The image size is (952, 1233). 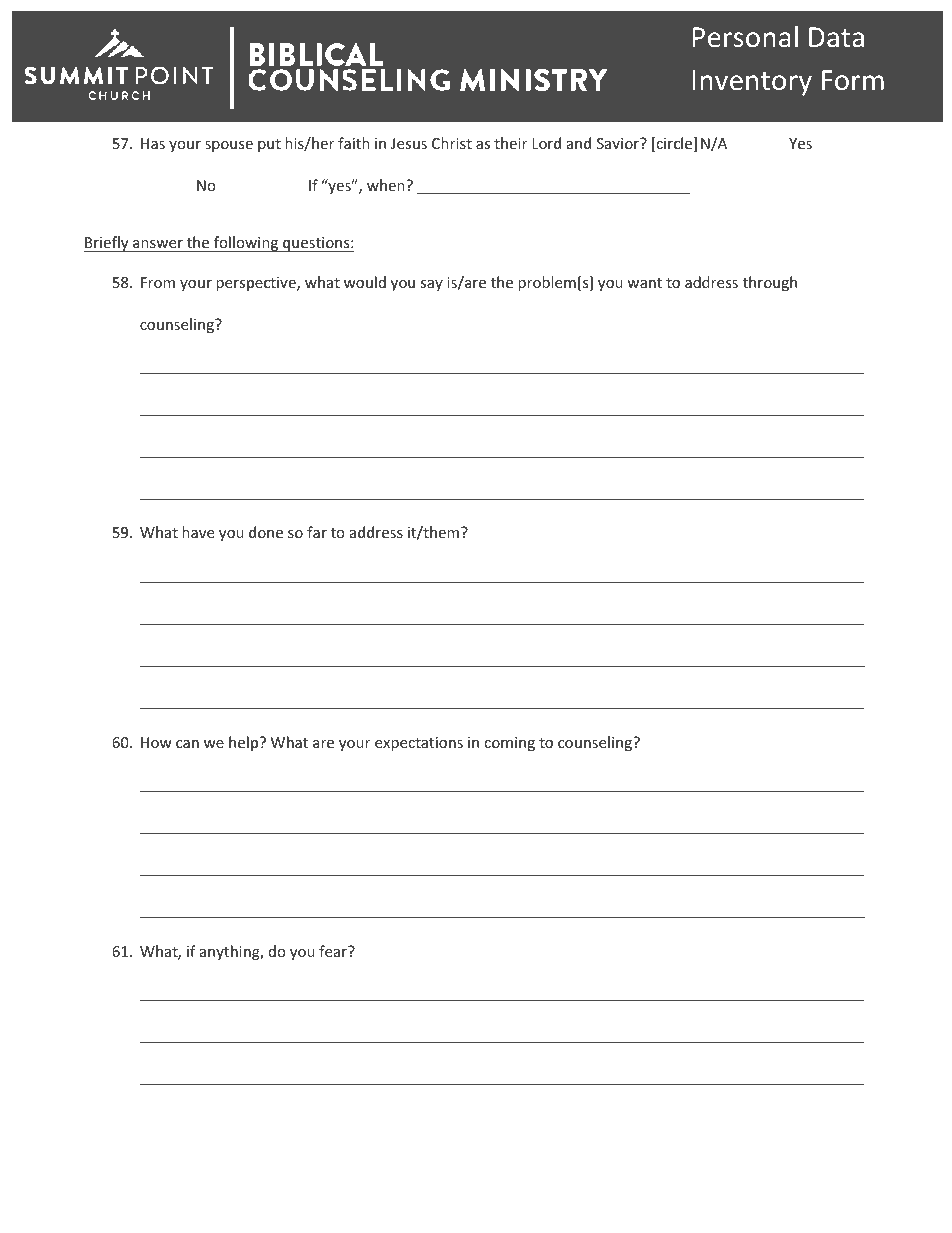 I want to click on expectations, so click(x=419, y=744).
